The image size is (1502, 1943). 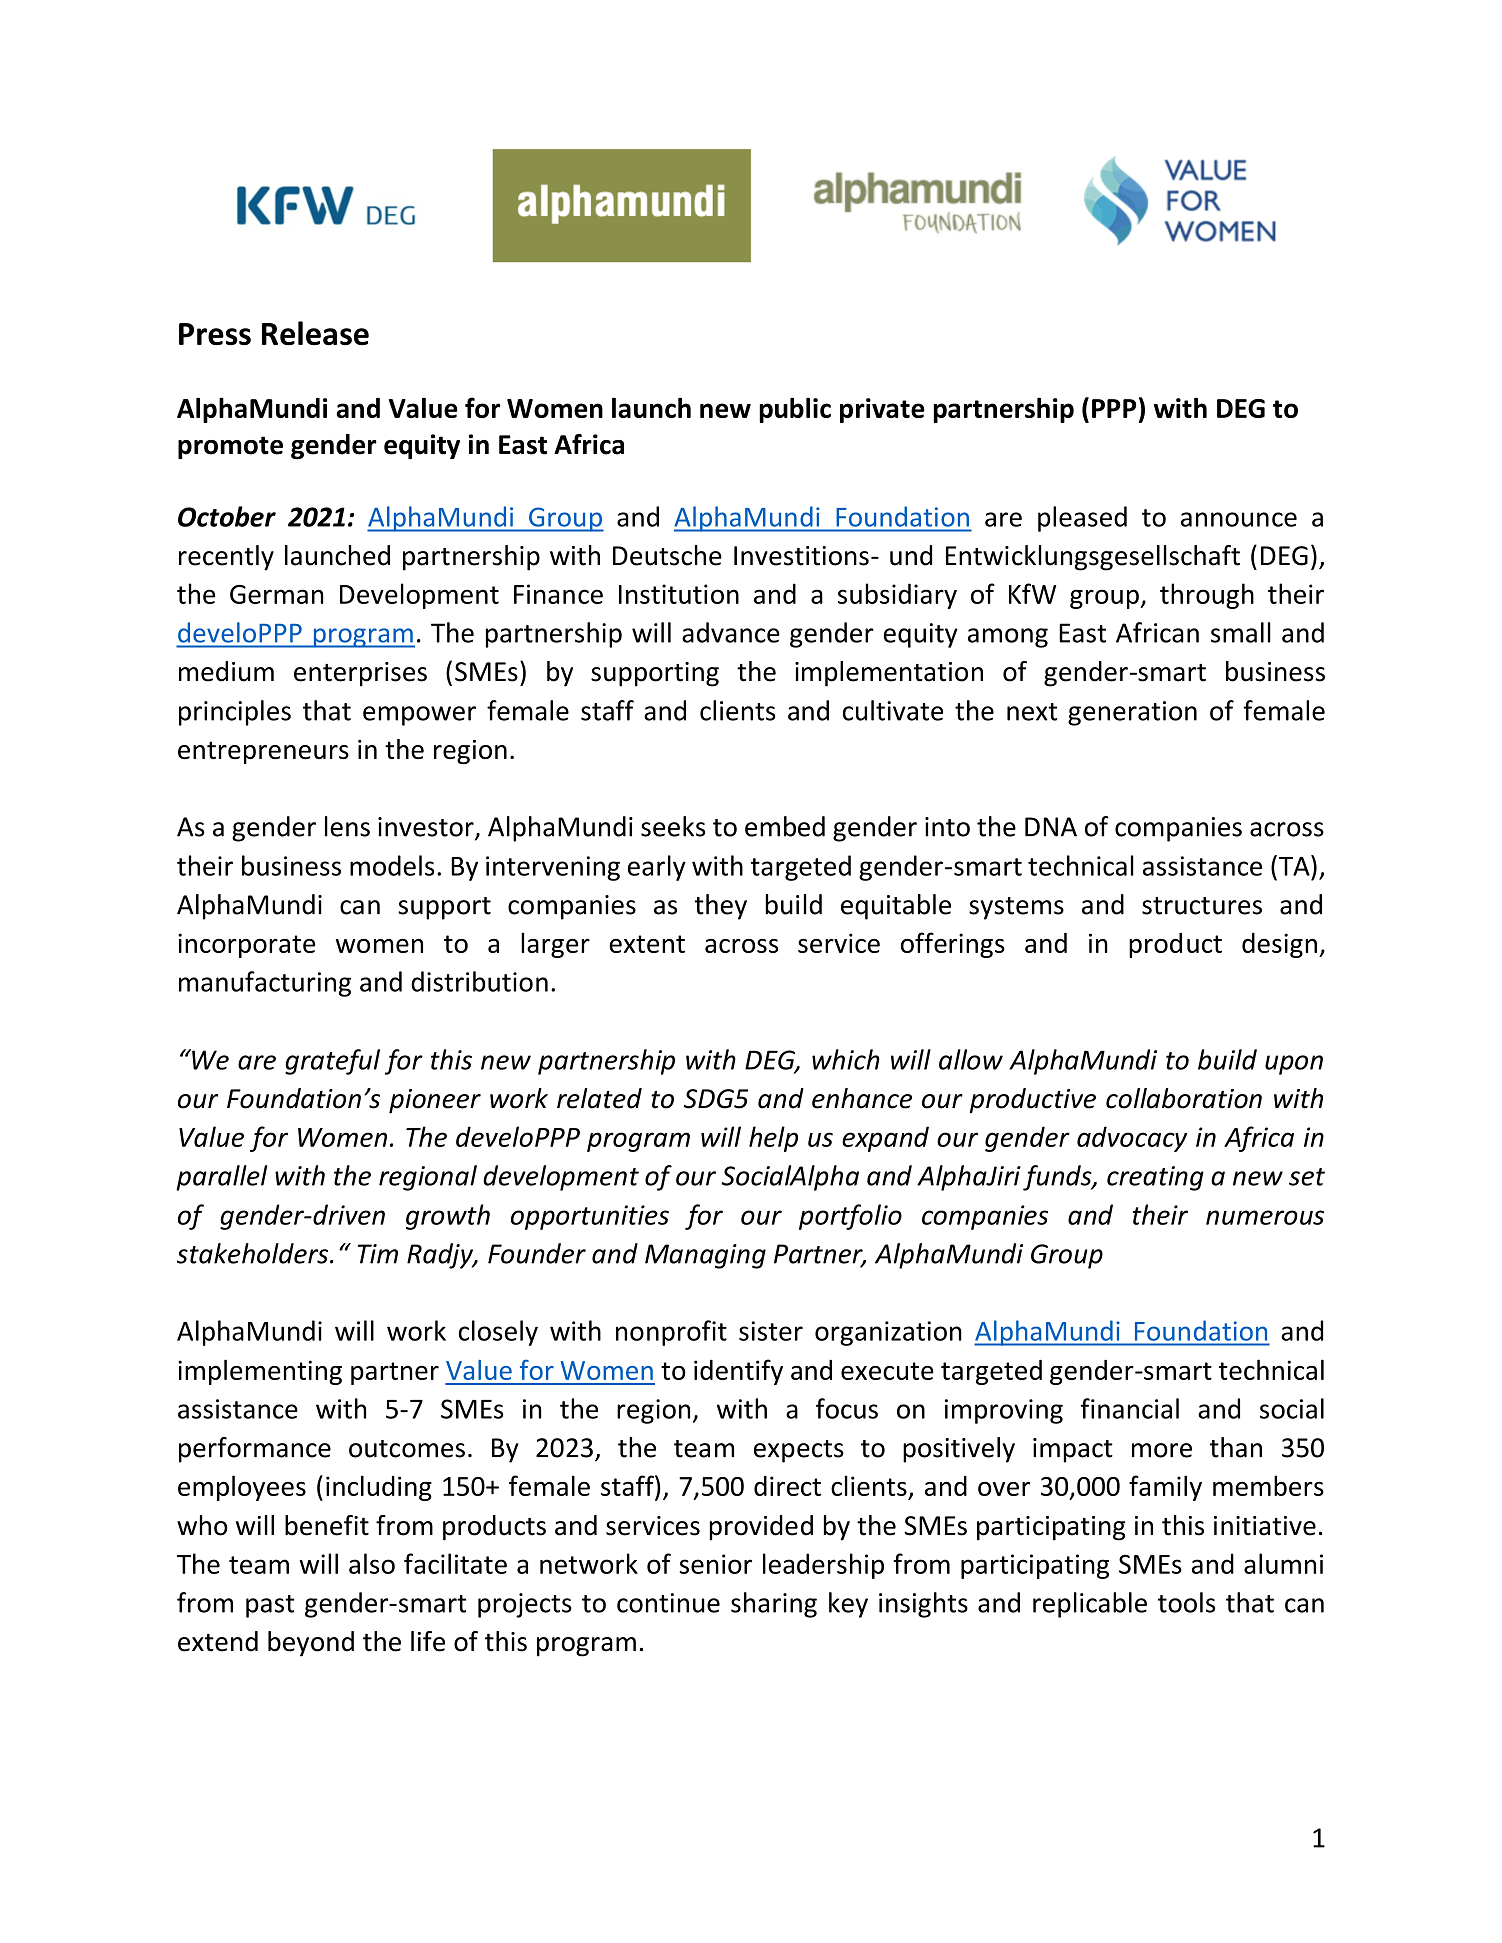 What do you see at coordinates (265, 984) in the screenshot?
I see `manufacturing` at bounding box center [265, 984].
